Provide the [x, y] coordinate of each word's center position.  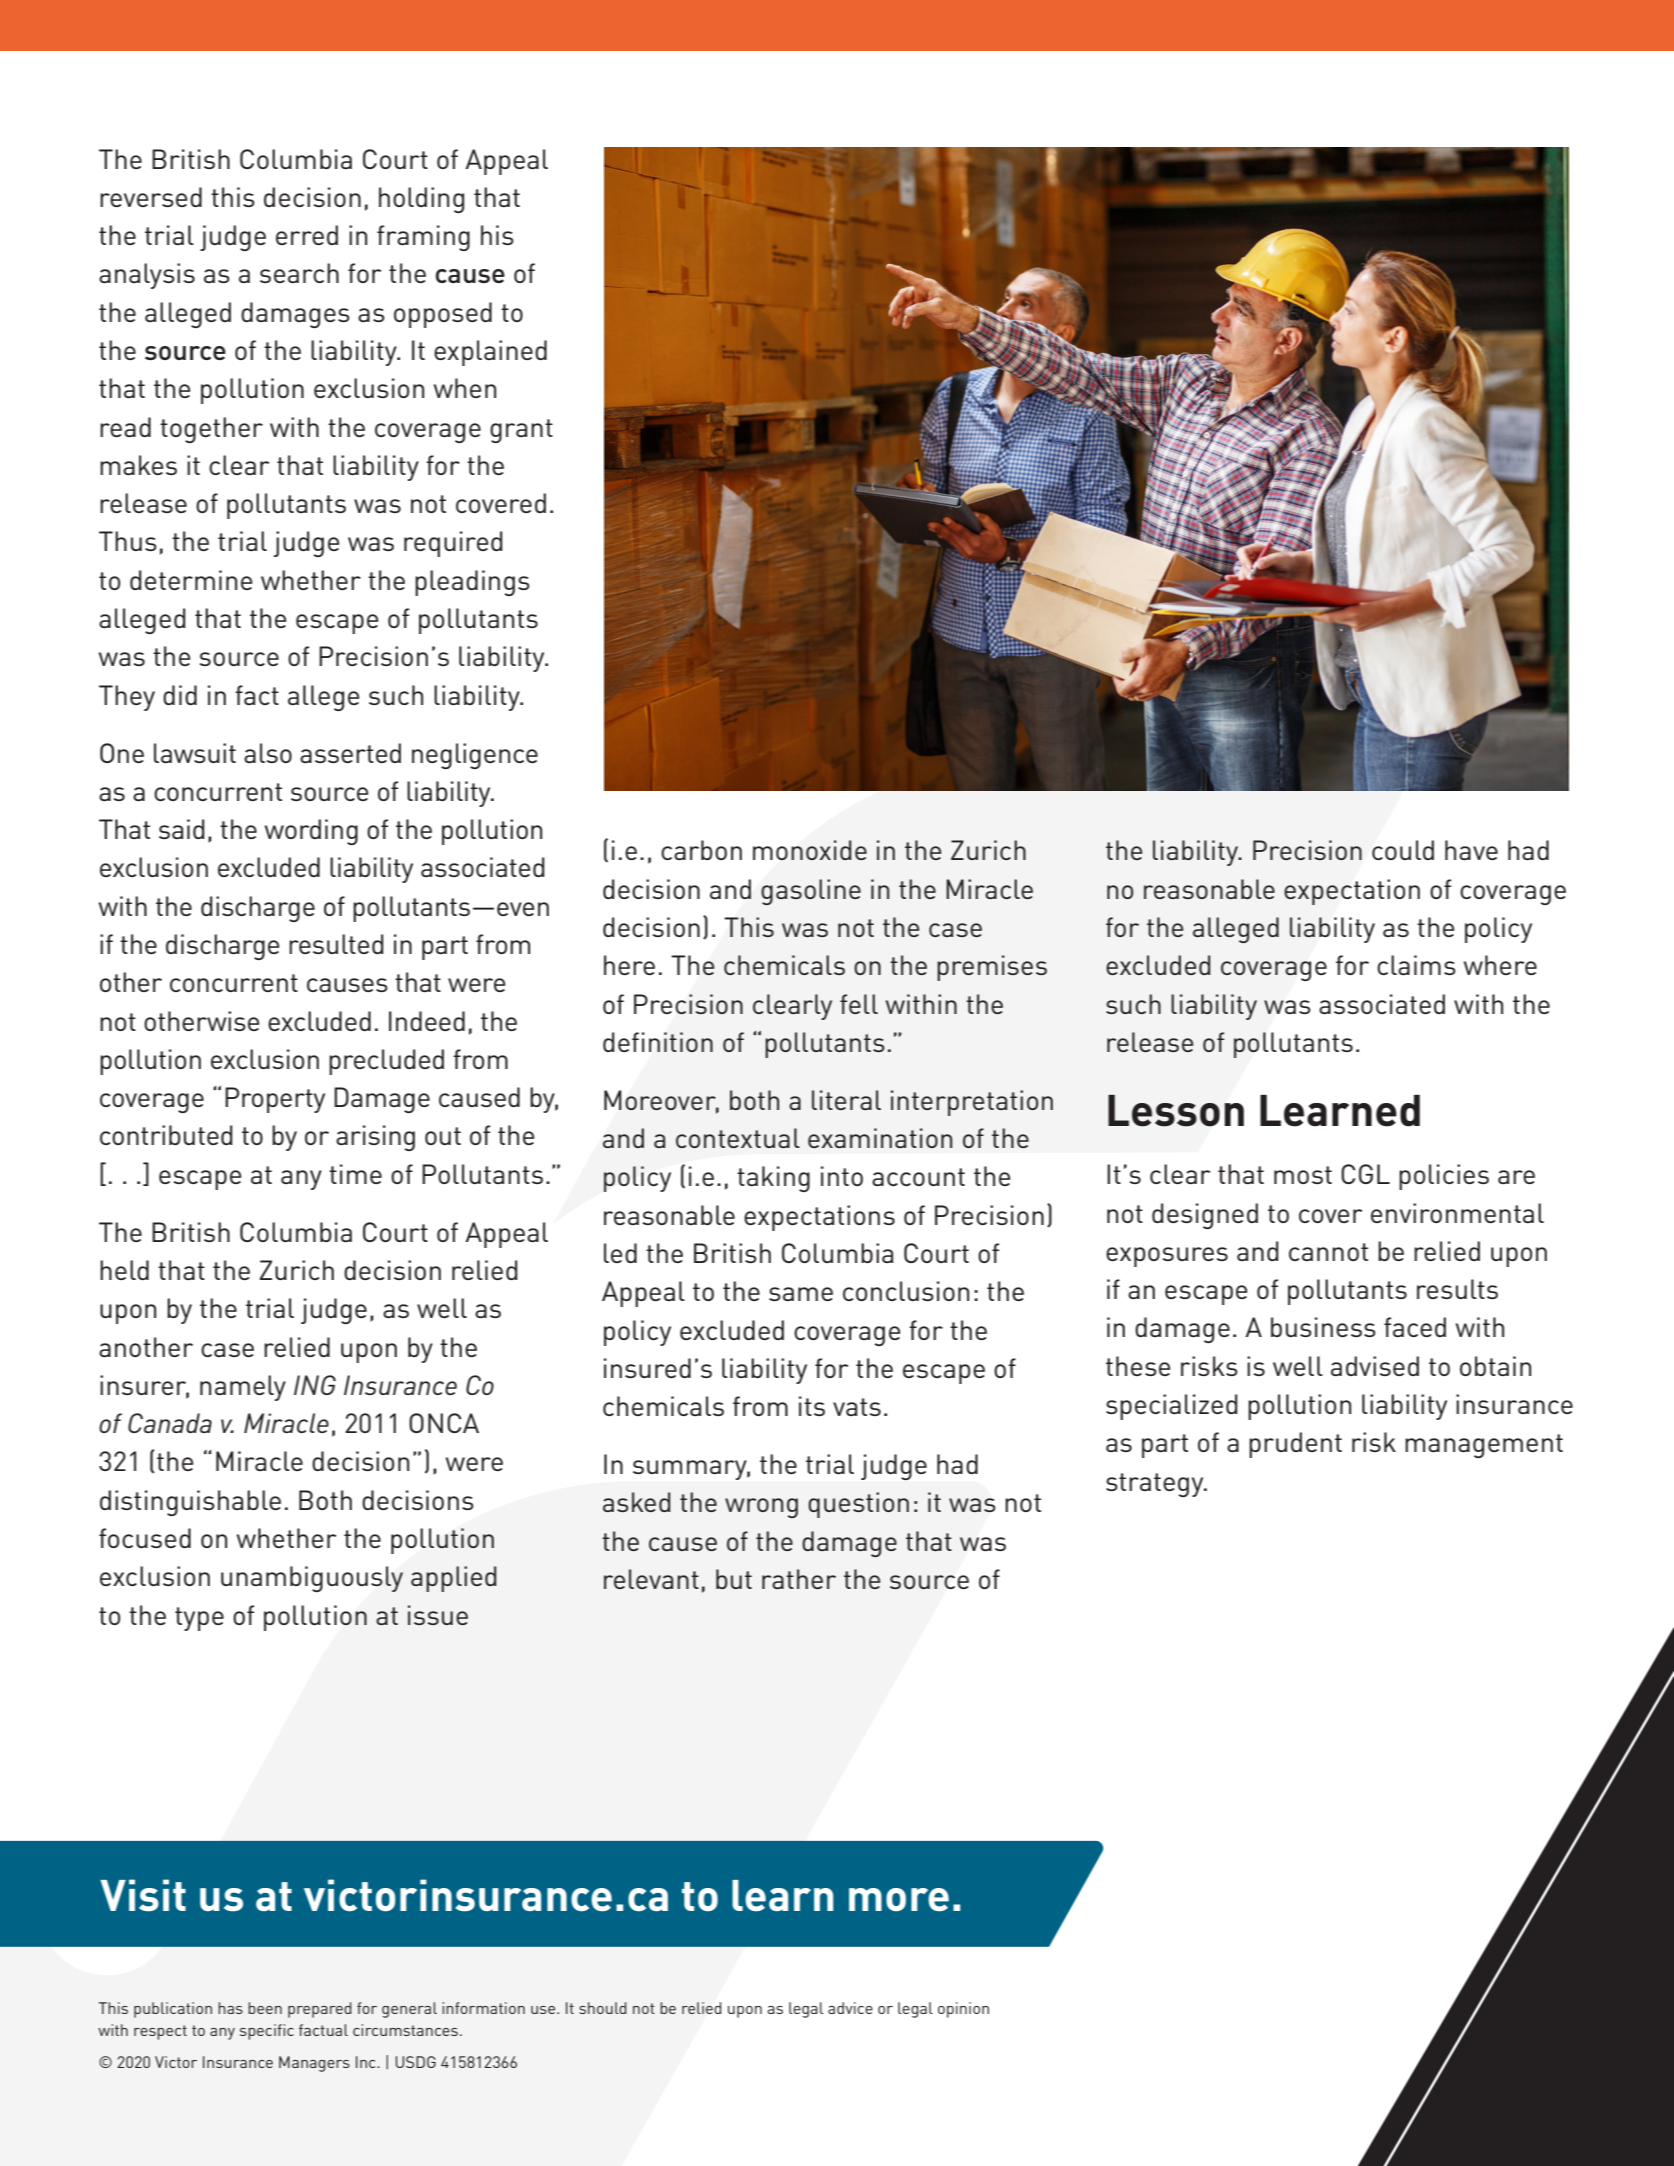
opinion [963, 2010]
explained [490, 353]
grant [521, 431]
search [299, 273]
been [265, 2008]
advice [850, 2008]
